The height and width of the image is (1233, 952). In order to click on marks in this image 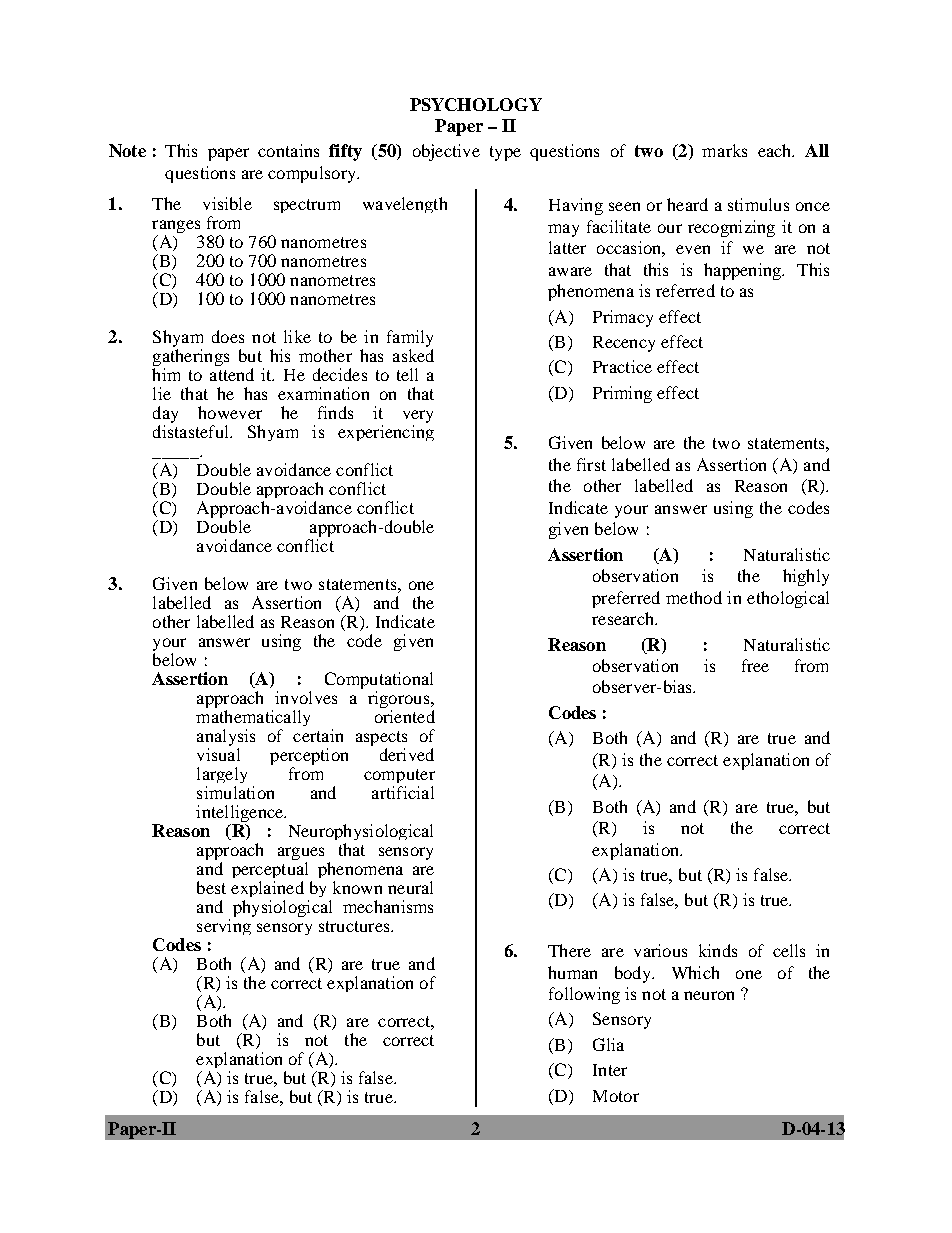, I will do `click(724, 150)`.
